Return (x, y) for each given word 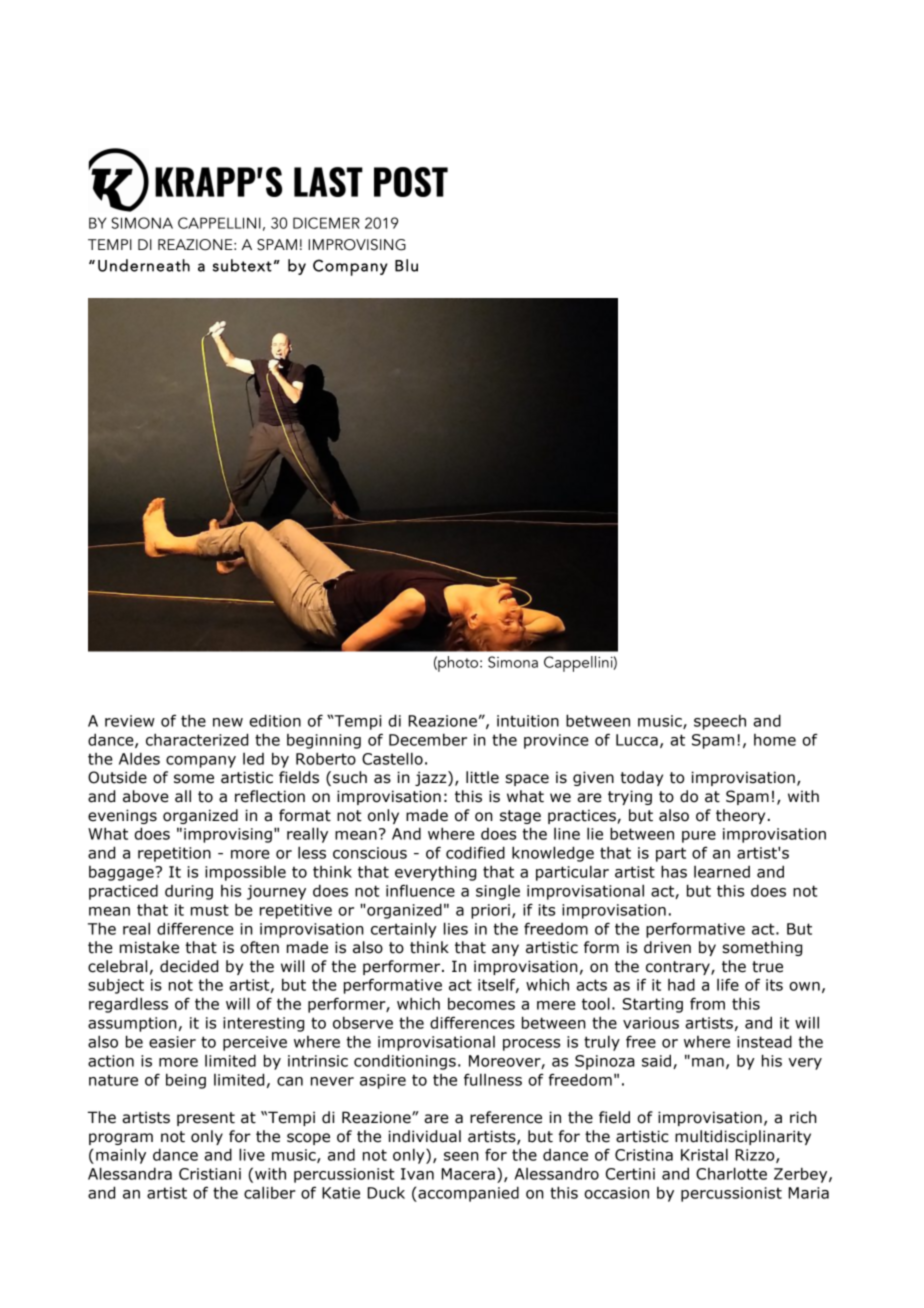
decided (189, 966)
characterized (197, 739)
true (767, 967)
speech (720, 722)
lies (456, 928)
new (228, 722)
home (775, 740)
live (252, 1154)
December (428, 739)
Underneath (144, 265)
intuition (528, 721)
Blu (406, 265)
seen (461, 1156)
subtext (242, 265)
